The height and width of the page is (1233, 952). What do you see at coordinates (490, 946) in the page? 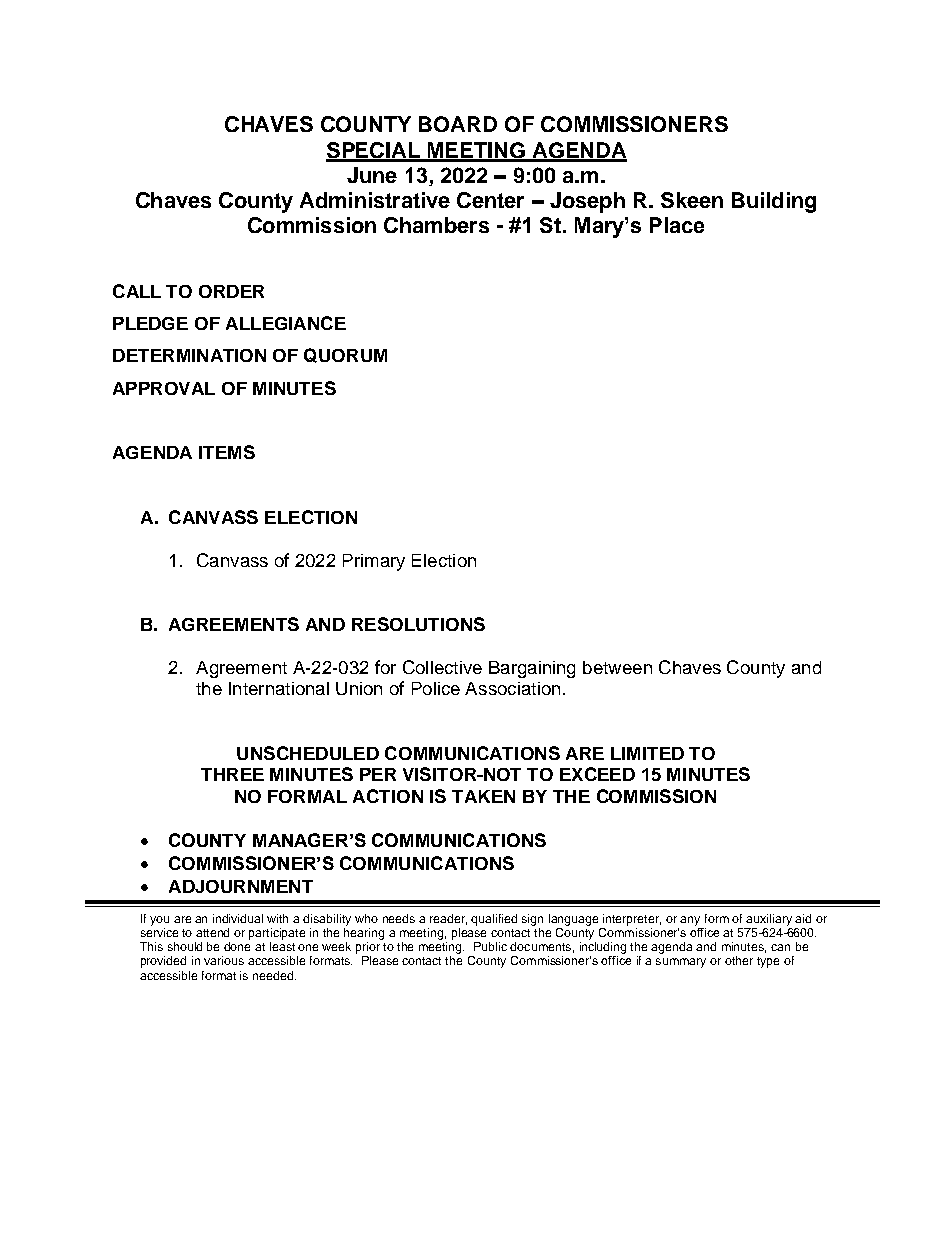
I see `Public` at bounding box center [490, 946].
